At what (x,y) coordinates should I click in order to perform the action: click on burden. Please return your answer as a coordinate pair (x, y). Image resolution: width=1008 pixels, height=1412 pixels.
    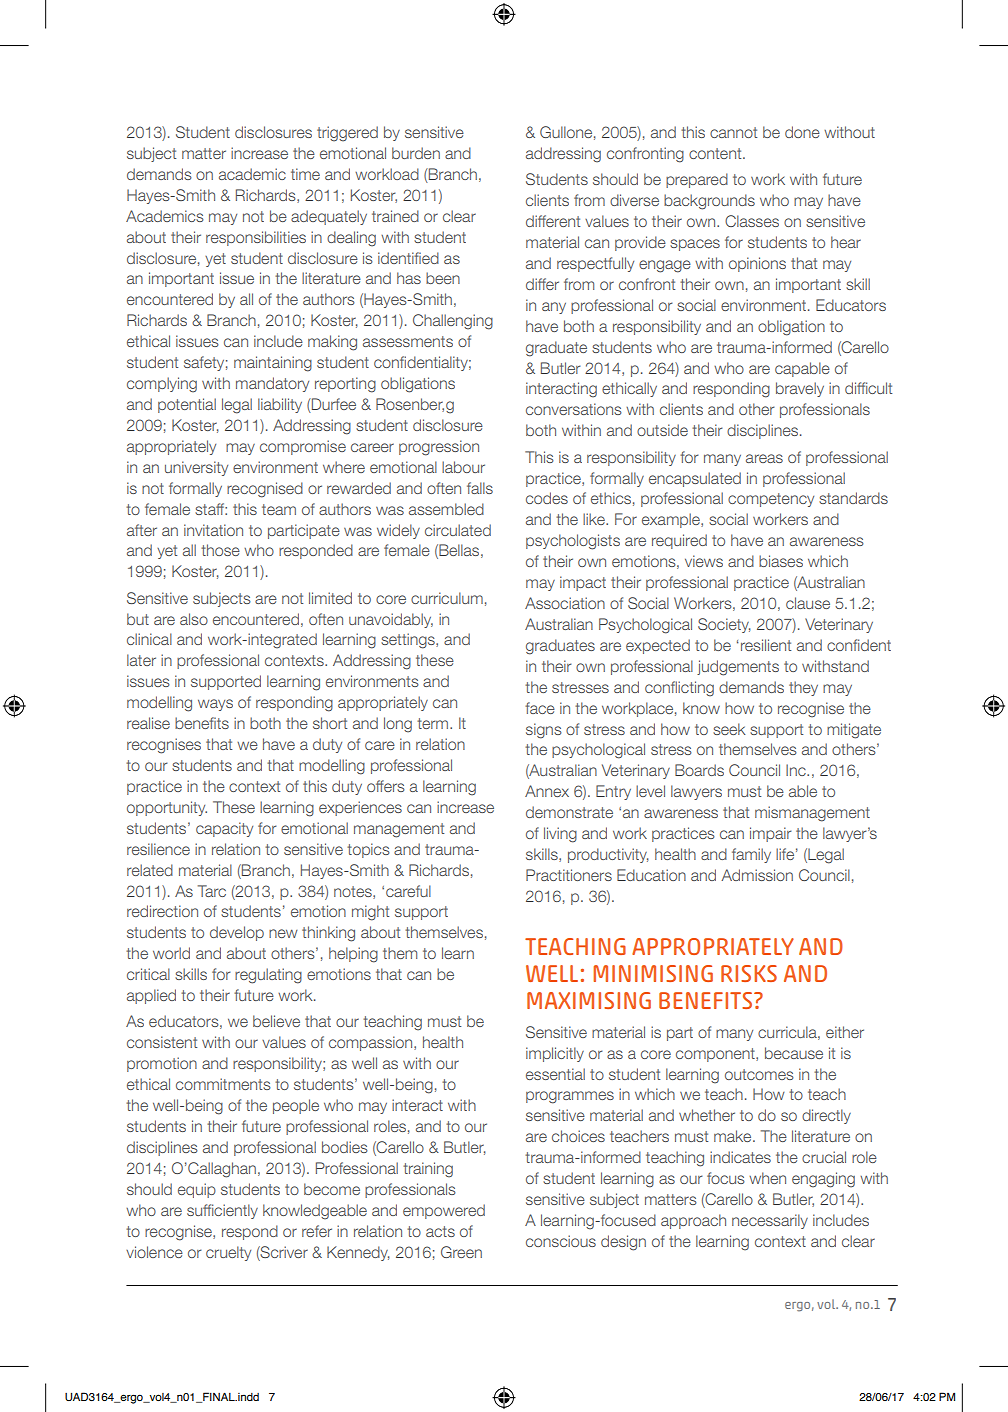
    Looking at the image, I should click on (416, 153).
